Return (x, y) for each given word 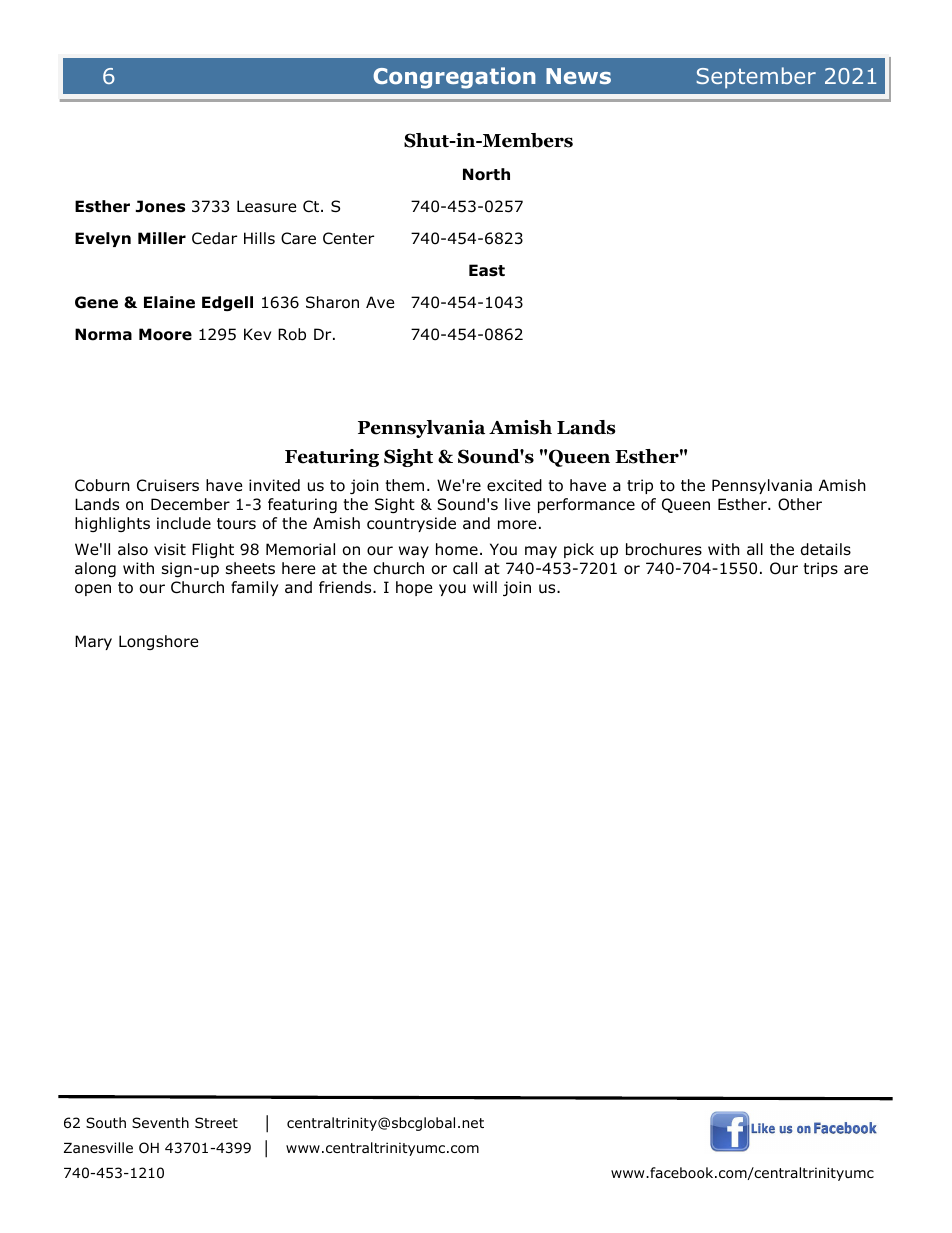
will (485, 587)
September (756, 78)
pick (579, 550)
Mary (93, 642)
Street (216, 1122)
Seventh (160, 1122)
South (106, 1123)
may (541, 552)
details (826, 549)
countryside (411, 524)
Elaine (169, 302)
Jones (160, 206)
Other (800, 504)
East (487, 270)
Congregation (454, 78)
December (190, 504)
